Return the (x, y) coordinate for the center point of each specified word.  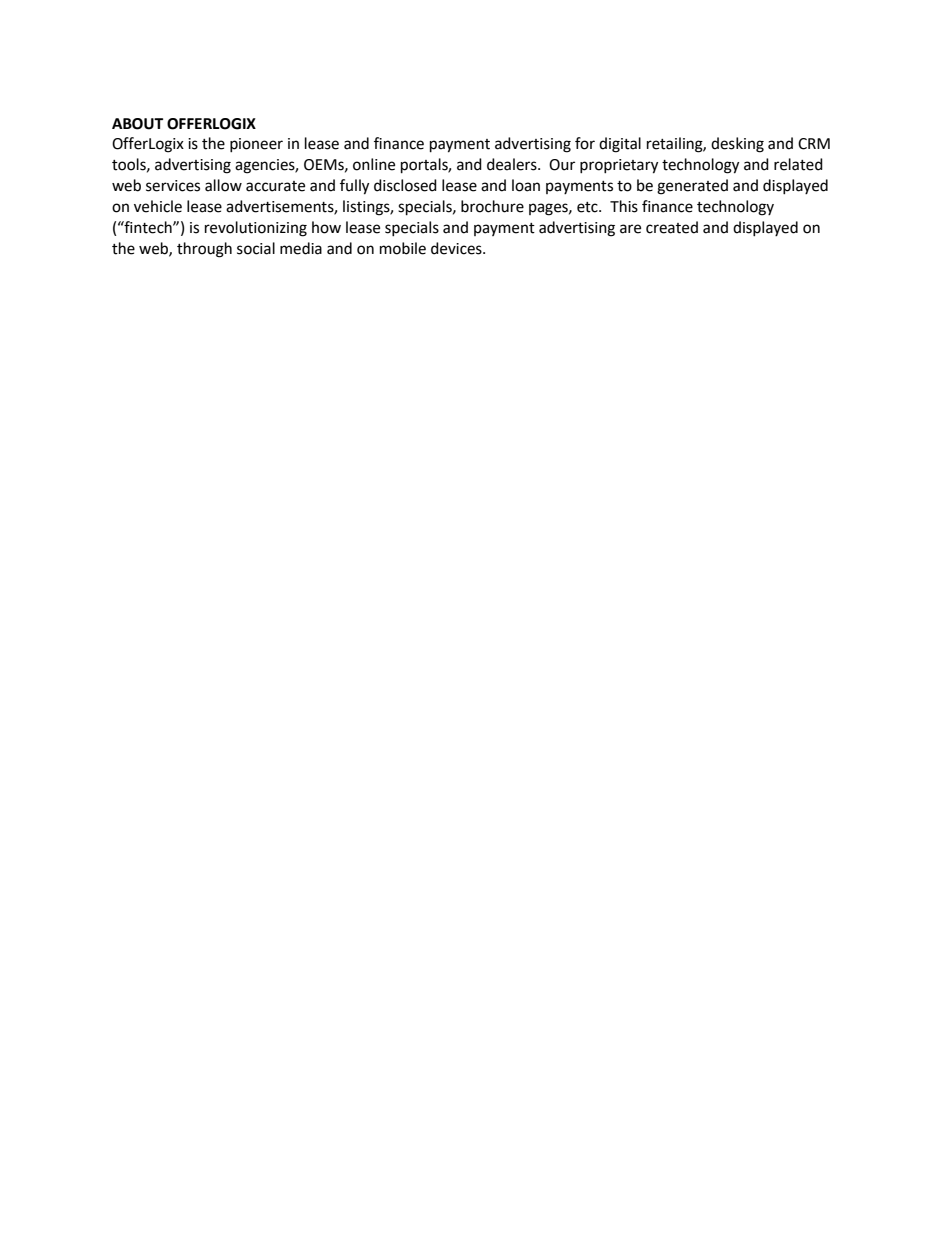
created (672, 227)
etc (588, 207)
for (585, 143)
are (630, 229)
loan (526, 185)
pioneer (256, 145)
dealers (513, 164)
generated (692, 187)
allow (223, 185)
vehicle (158, 206)
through (204, 250)
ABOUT (137, 124)
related (798, 164)
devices (457, 248)
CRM (814, 144)
